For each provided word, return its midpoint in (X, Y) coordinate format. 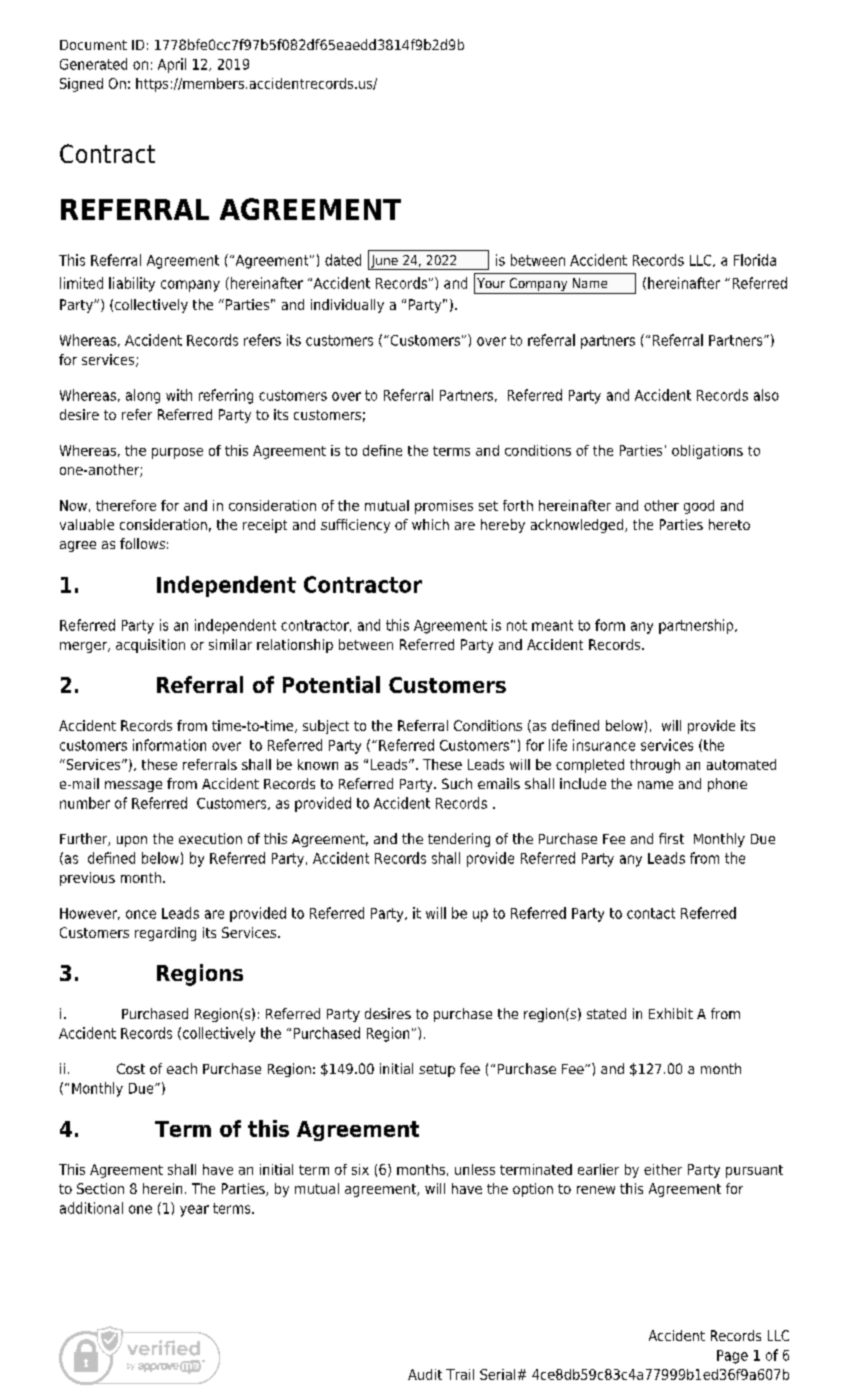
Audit (425, 1374)
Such (457, 783)
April (172, 65)
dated (343, 260)
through (655, 766)
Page (732, 1357)
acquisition (150, 646)
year (194, 1211)
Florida (755, 260)
